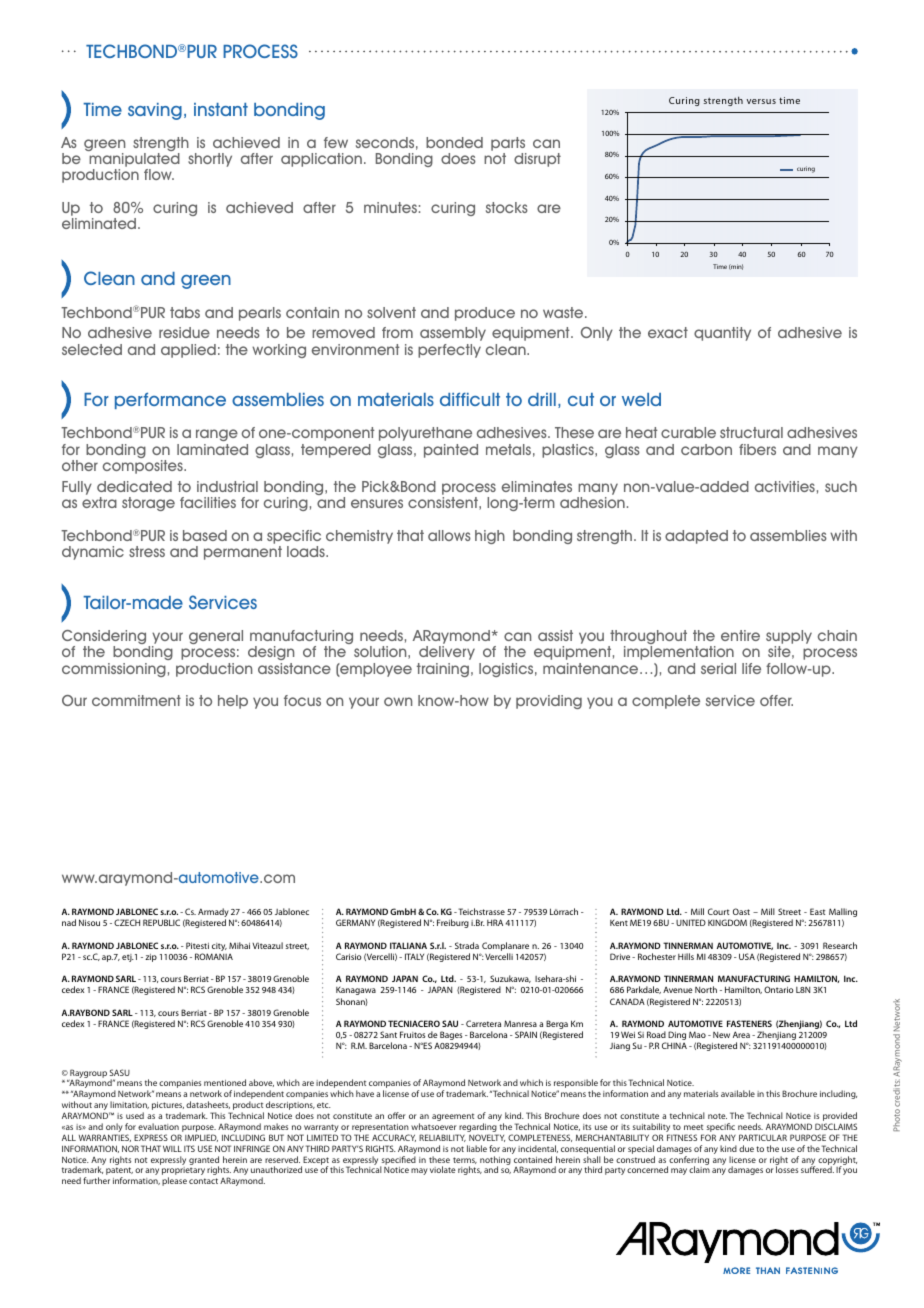  Describe the element at coordinates (718, 911) in the image. I see `Court` at that location.
